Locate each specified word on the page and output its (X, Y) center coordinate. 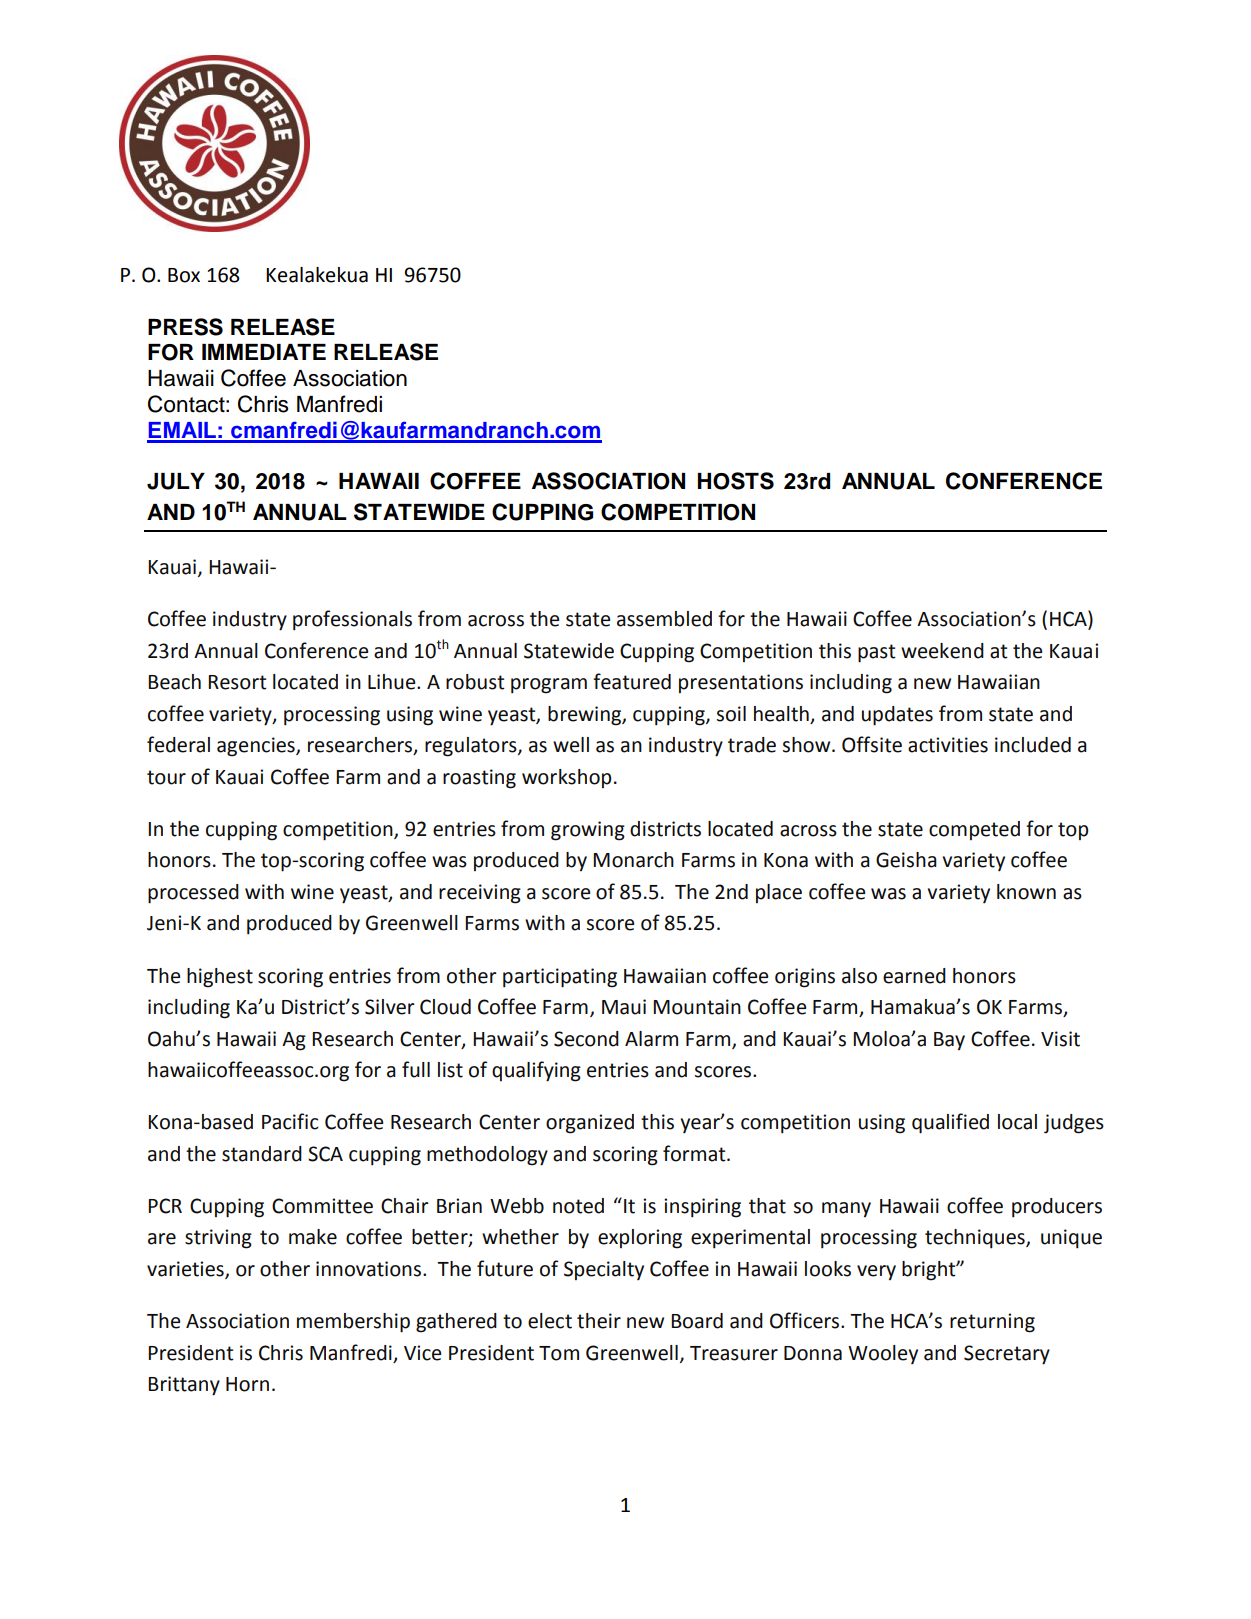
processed (193, 894)
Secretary (1007, 1355)
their (599, 1321)
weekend (942, 651)
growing (588, 831)
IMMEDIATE (264, 352)
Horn (247, 1384)
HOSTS (736, 481)
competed (974, 830)
